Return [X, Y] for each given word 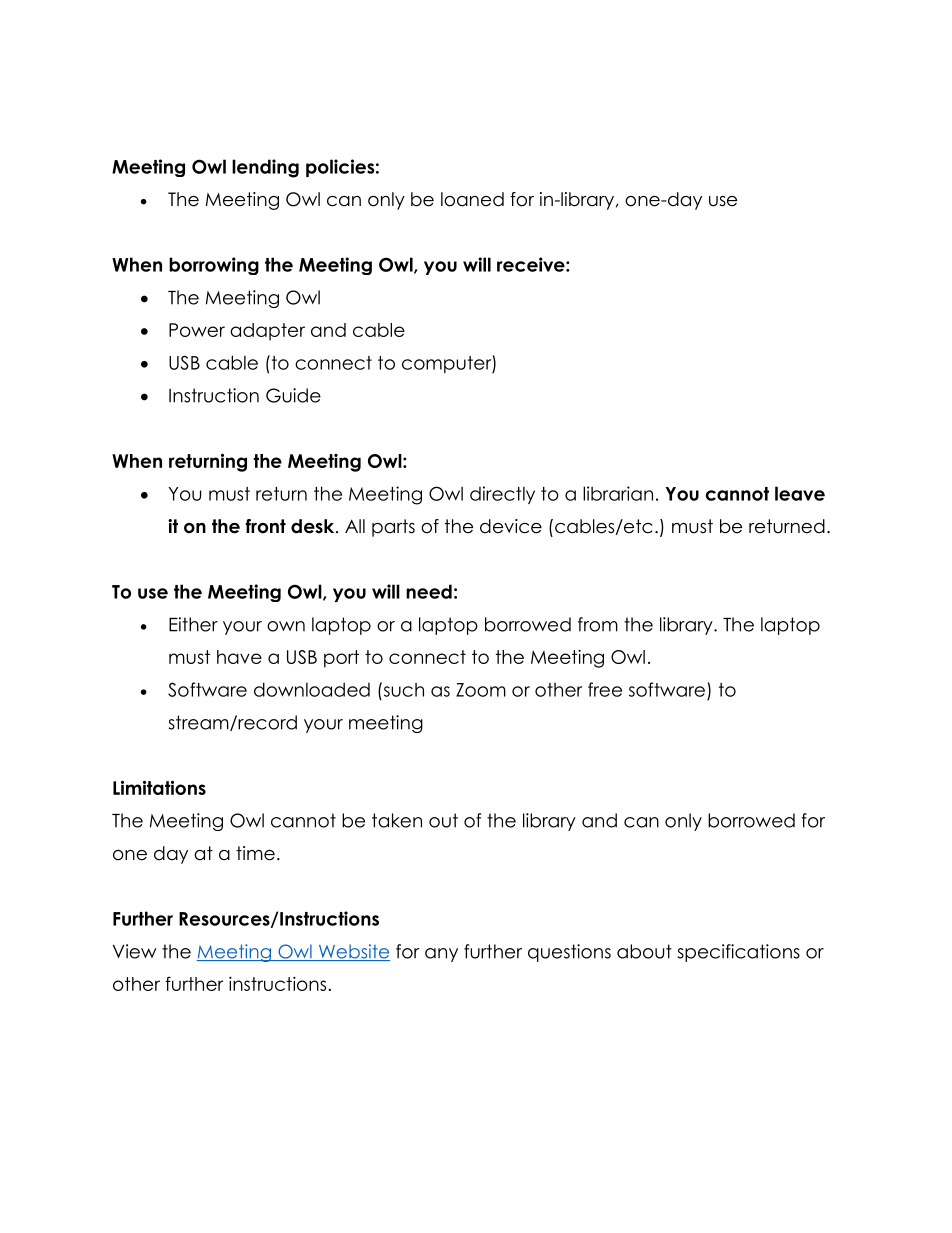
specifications [739, 953]
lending [265, 168]
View [135, 951]
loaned [472, 199]
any [441, 955]
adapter [267, 332]
